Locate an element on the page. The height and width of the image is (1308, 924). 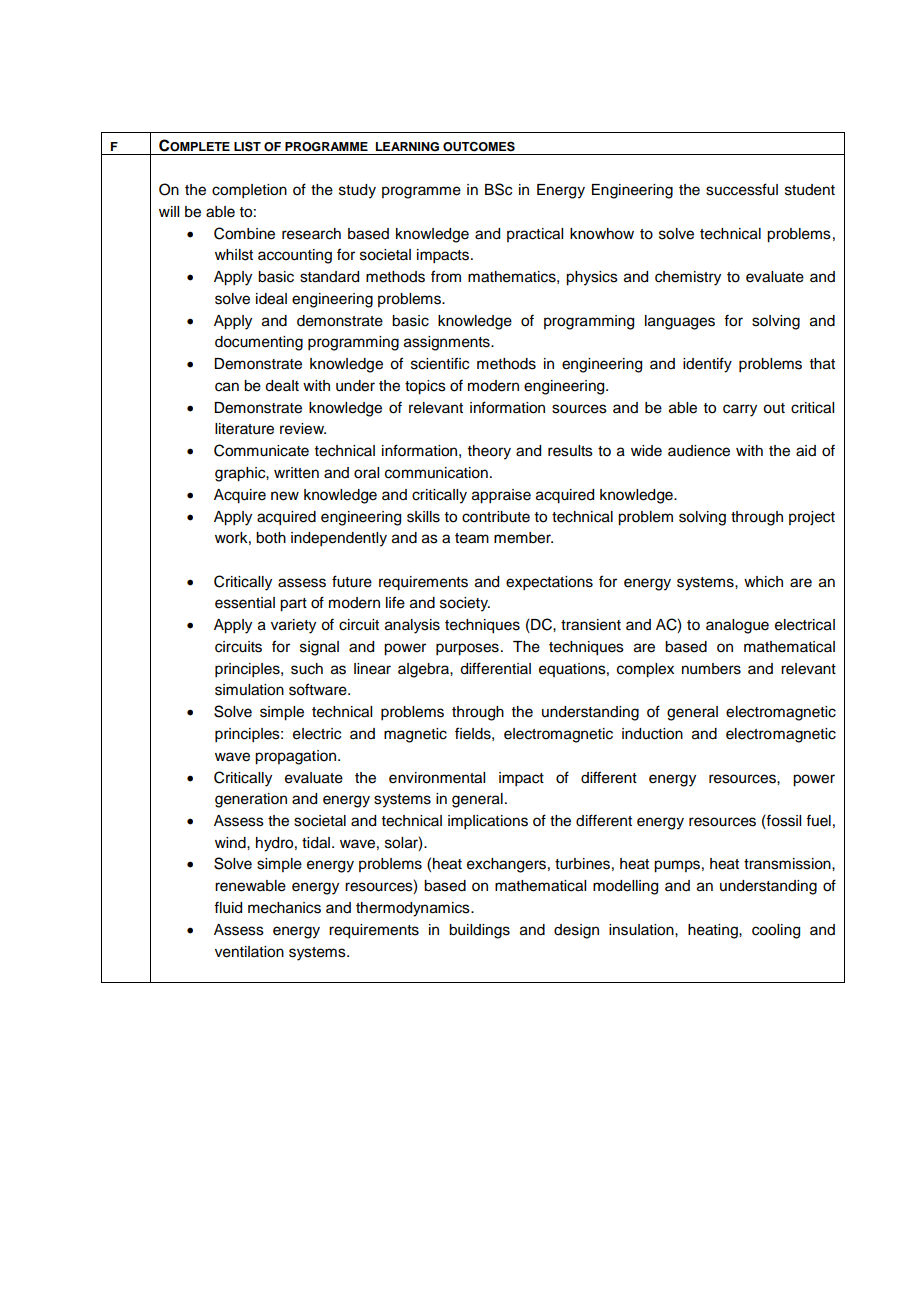
OUTCOMES is located at coordinates (479, 146).
